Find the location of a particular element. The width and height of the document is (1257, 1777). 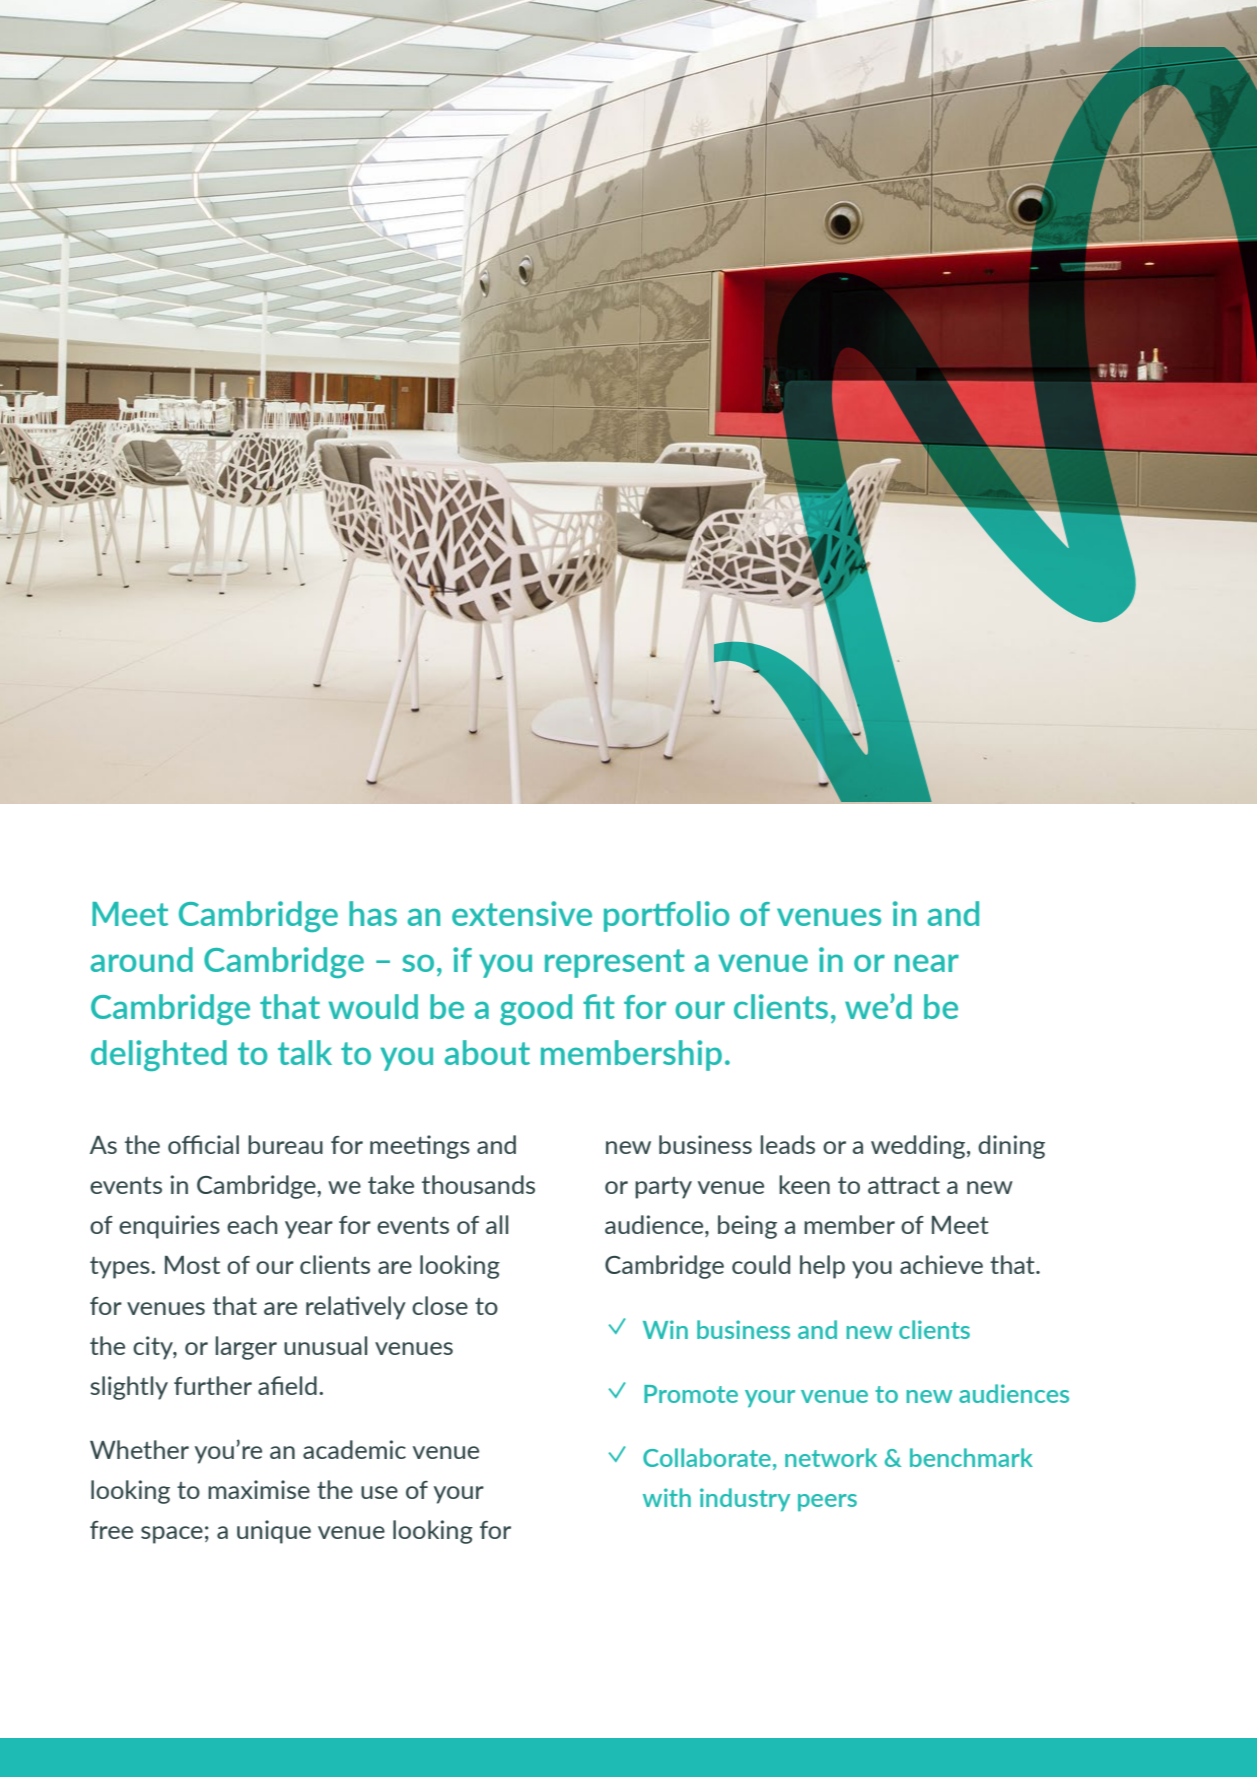

with is located at coordinates (667, 1497).
